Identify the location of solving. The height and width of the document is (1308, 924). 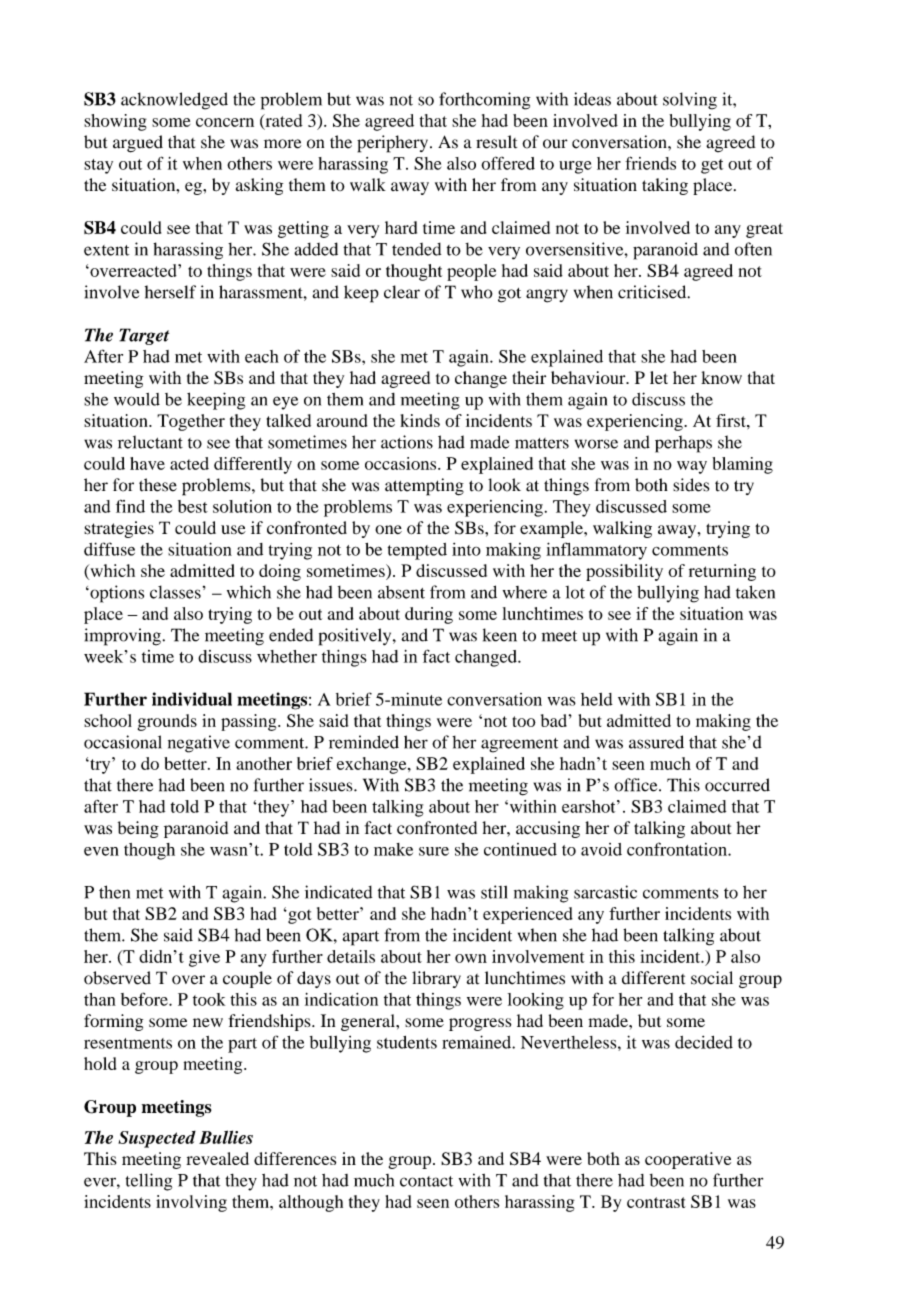
(690, 101).
